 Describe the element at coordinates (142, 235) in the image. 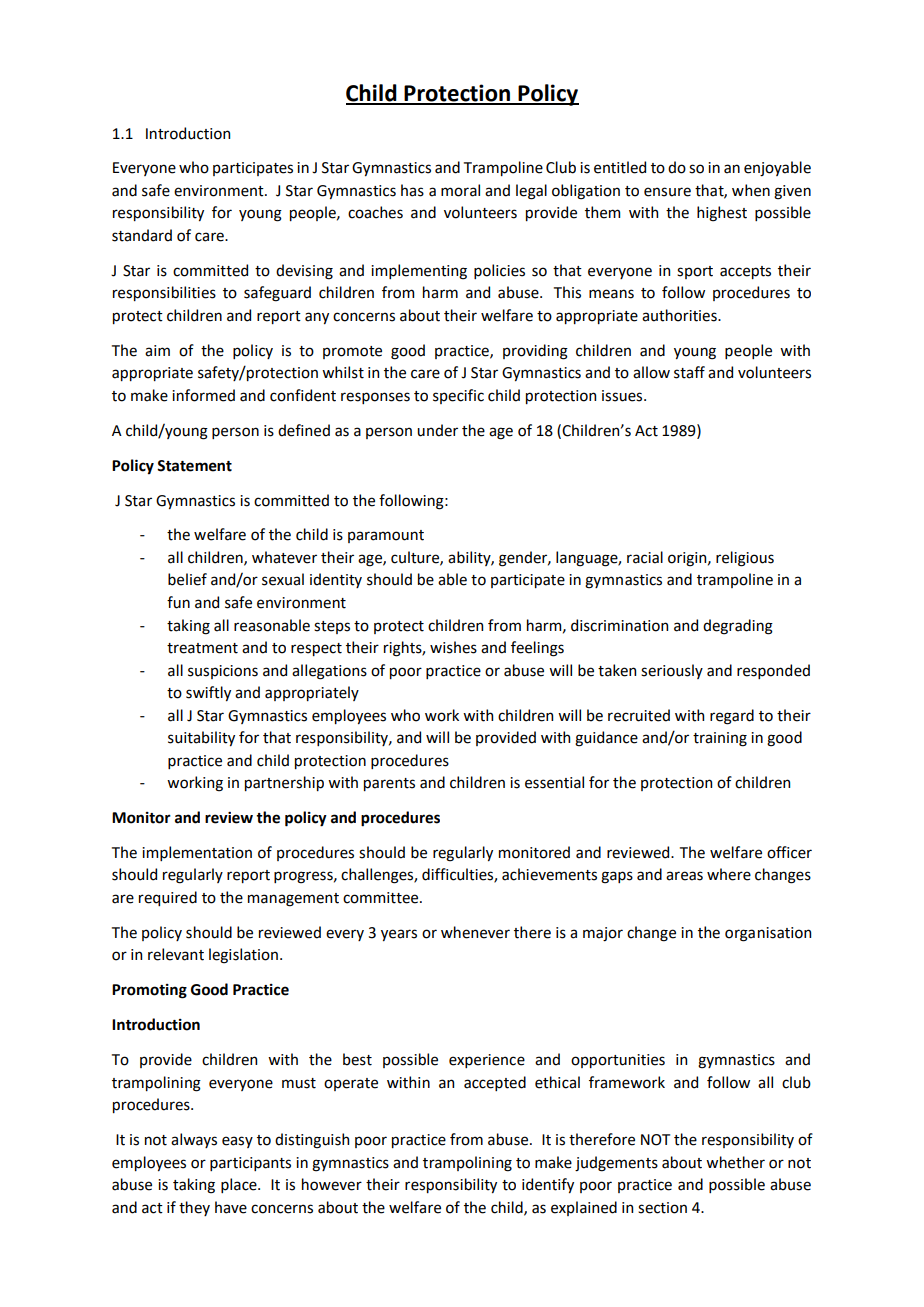

I see `standard` at that location.
